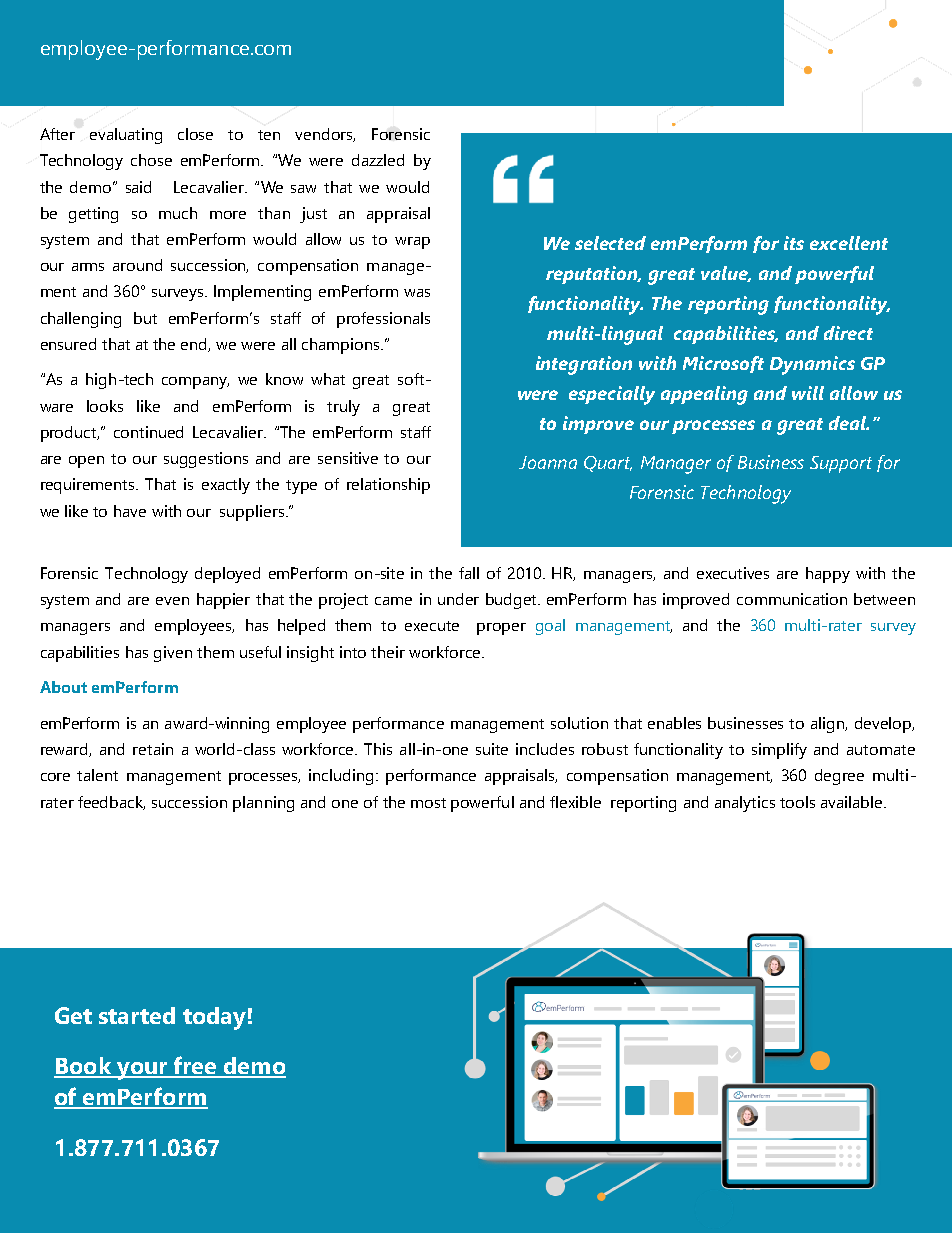 The image size is (952, 1233). I want to click on its, so click(794, 243).
